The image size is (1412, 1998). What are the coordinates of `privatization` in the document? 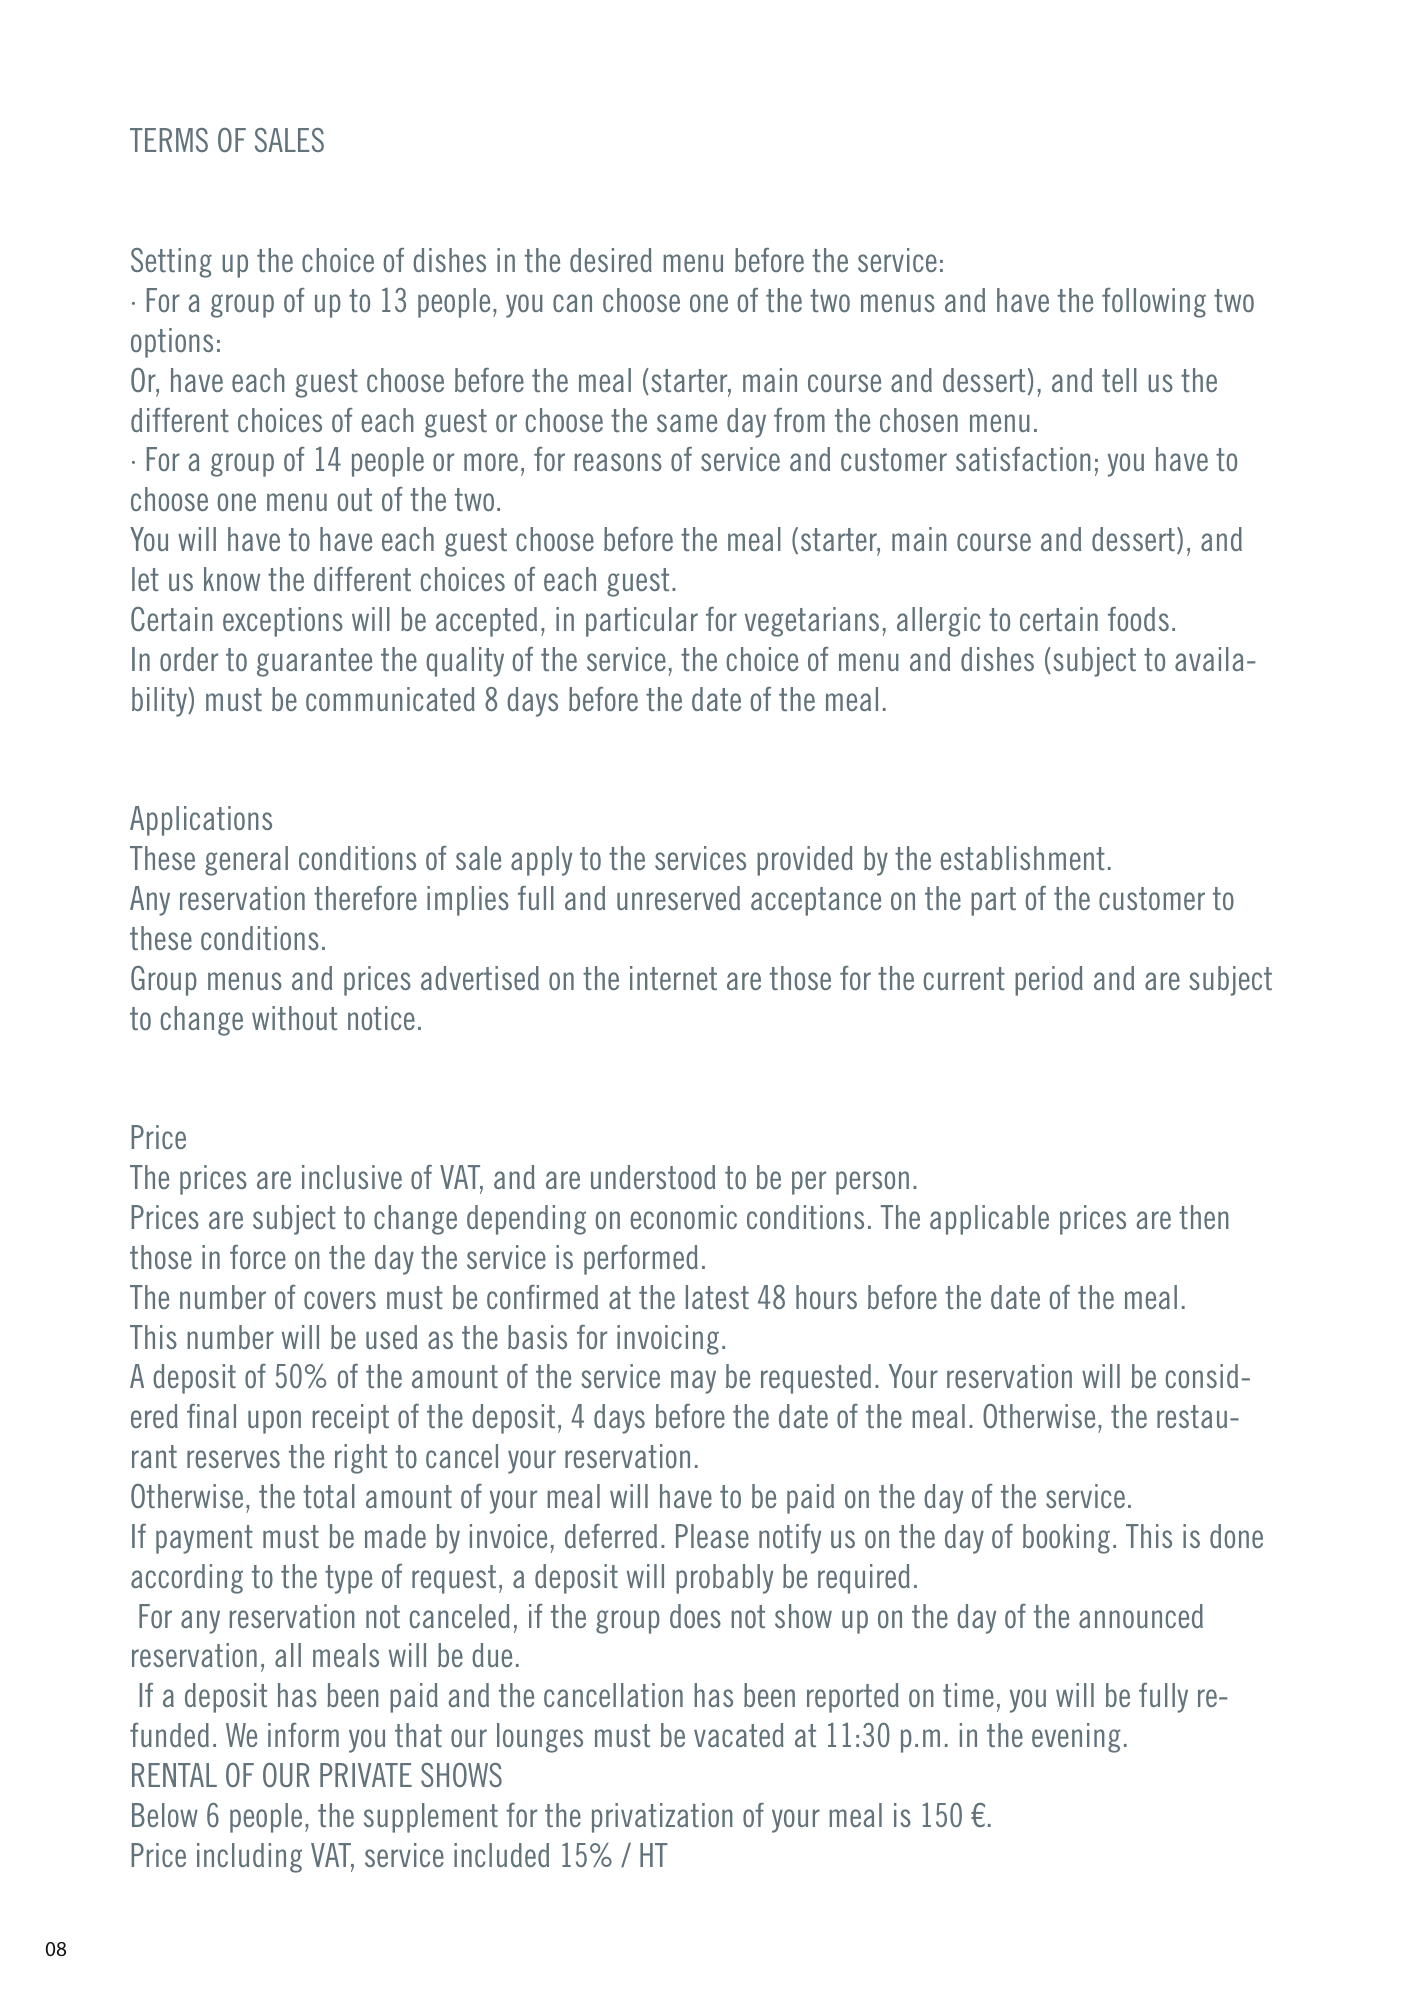 It's located at (662, 1818).
